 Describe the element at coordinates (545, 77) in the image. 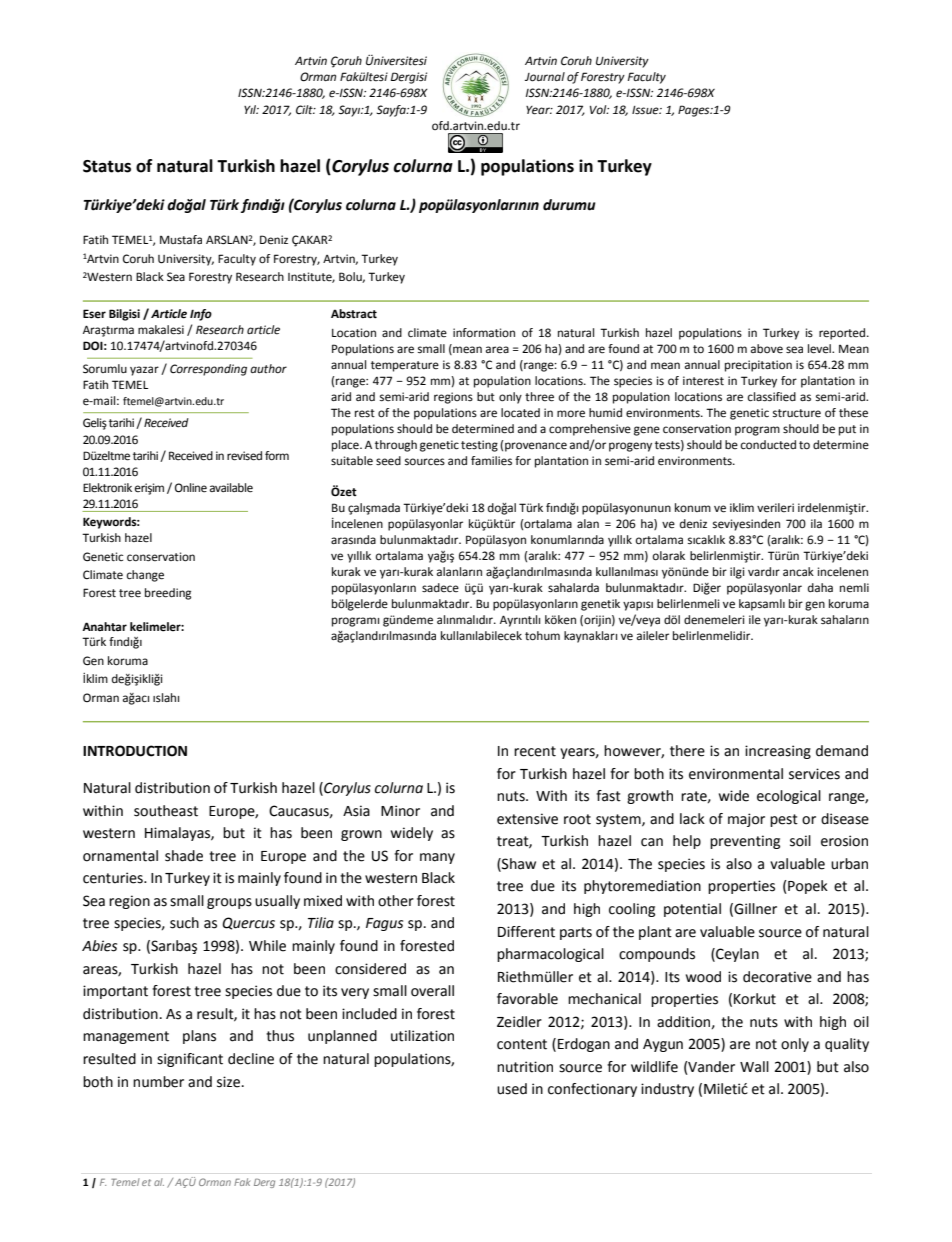

I see `Journal` at that location.
